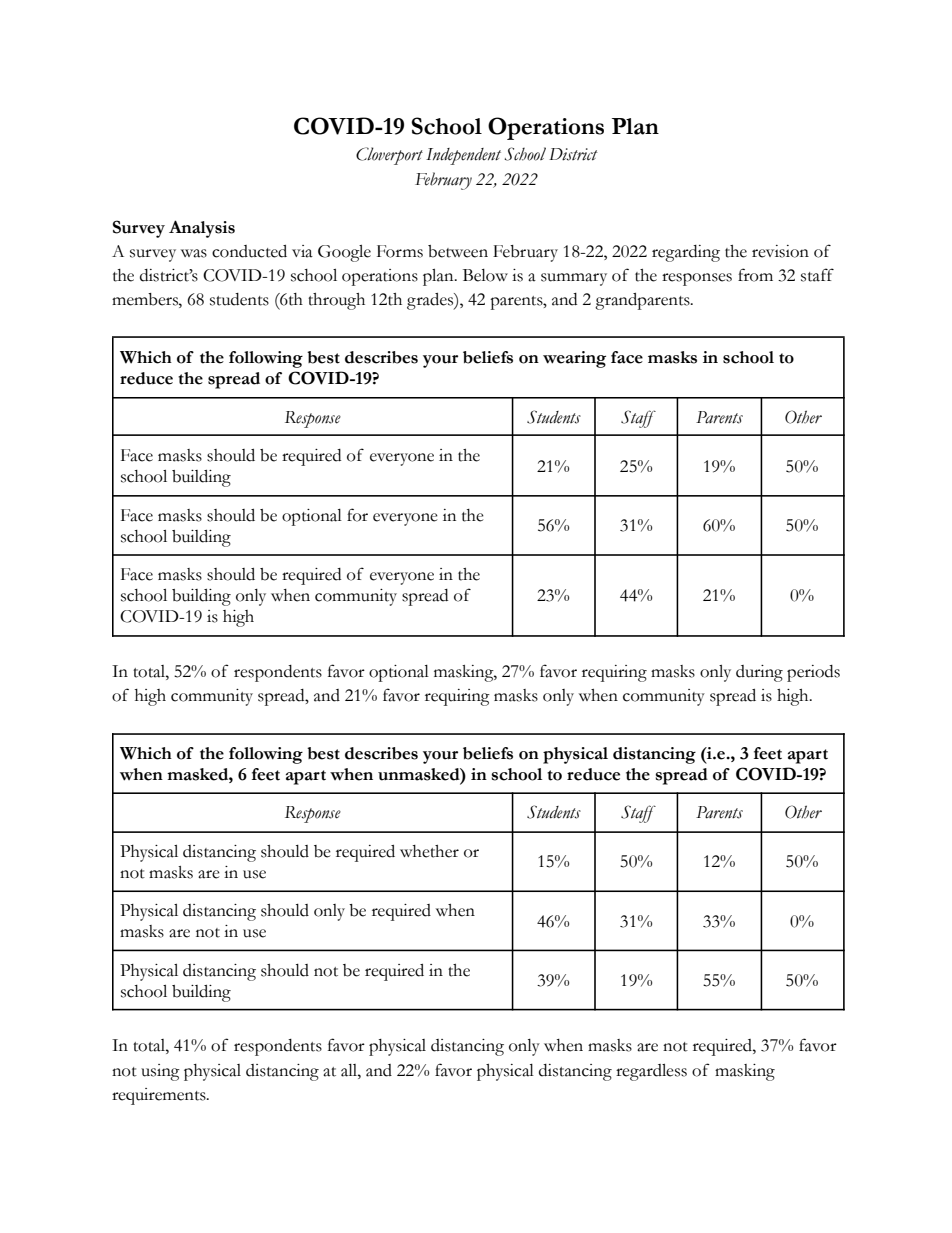 The height and width of the screenshot is (1233, 952). I want to click on regardless, so click(651, 1072).
